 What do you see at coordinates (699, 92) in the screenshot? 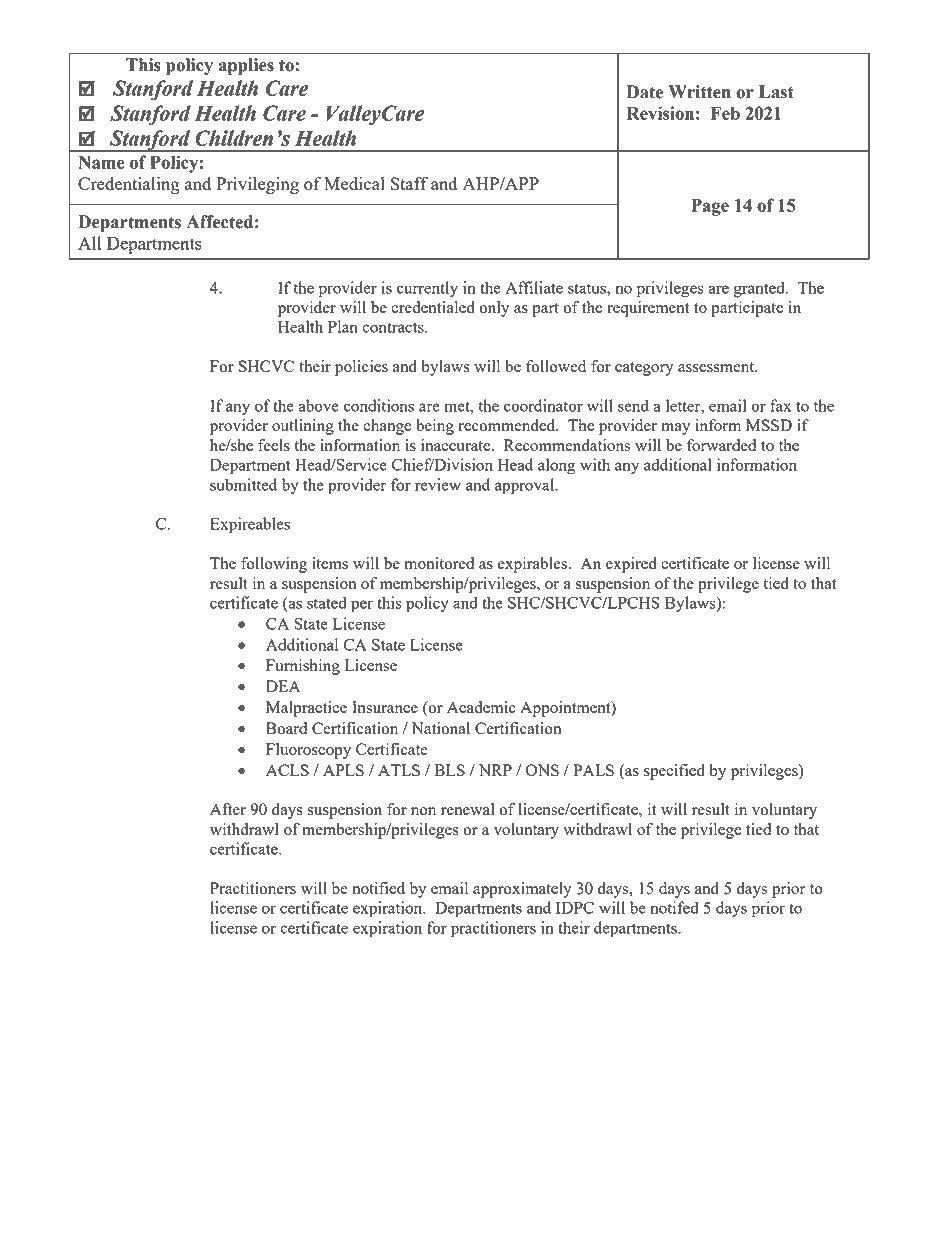
I see `Written` at bounding box center [699, 92].
